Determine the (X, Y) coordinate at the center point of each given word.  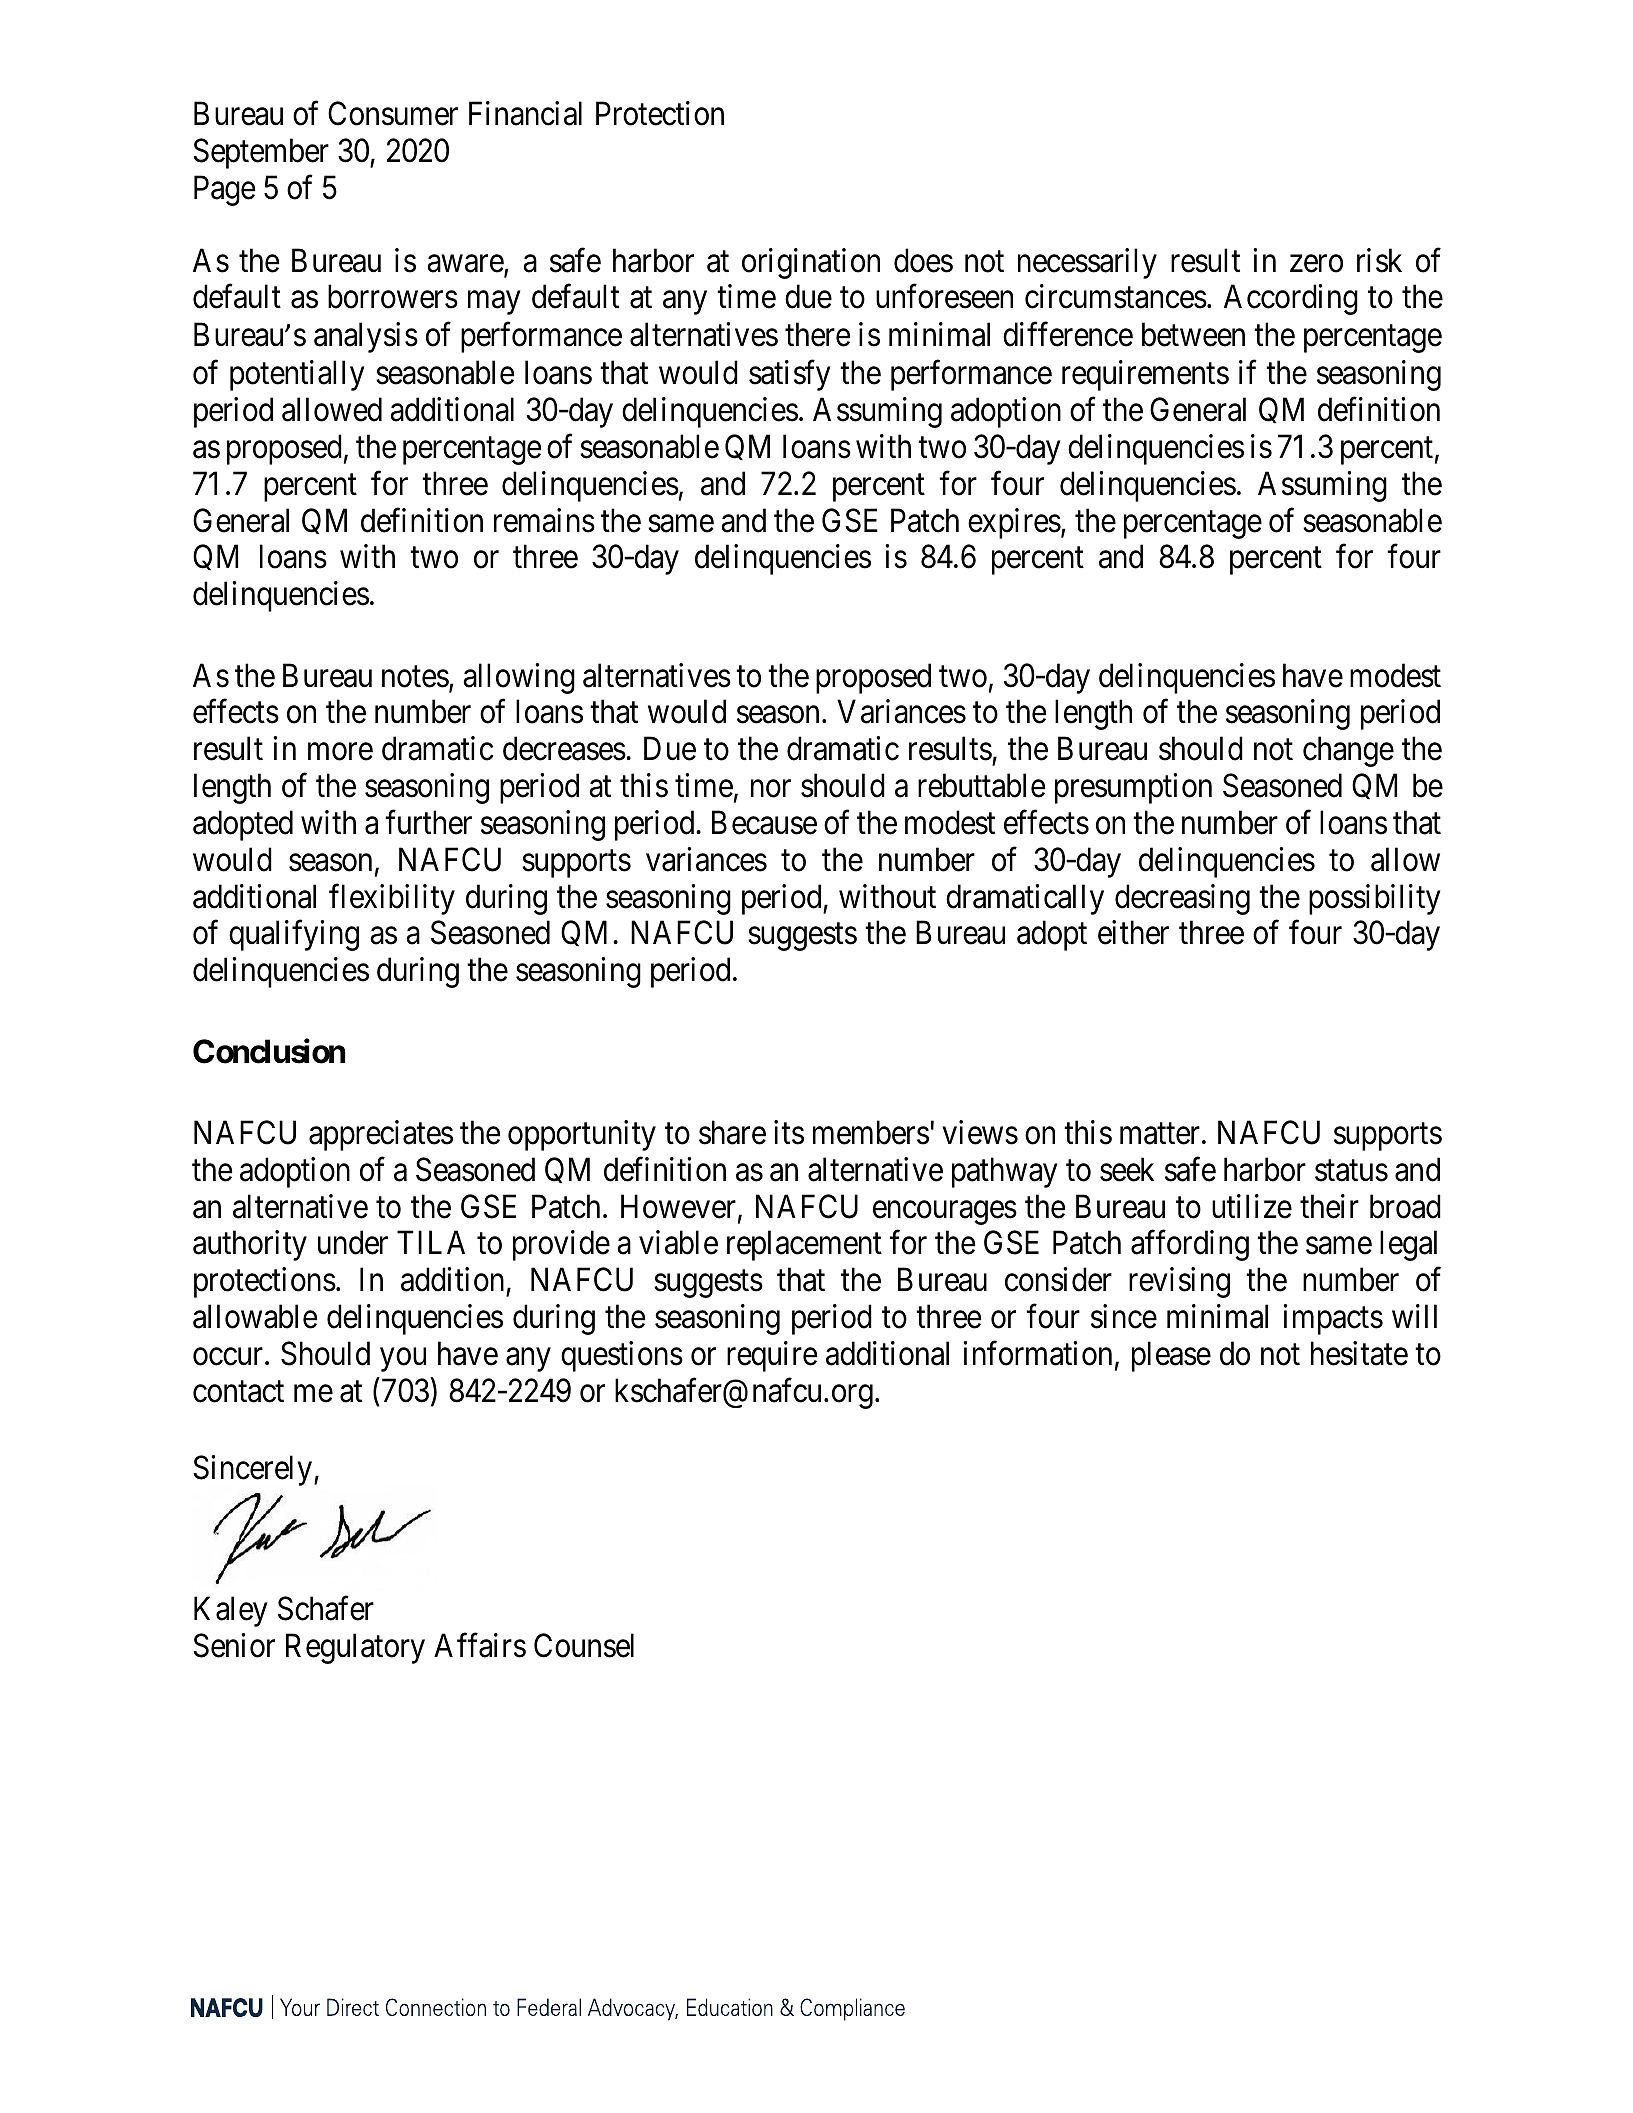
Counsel (584, 1645)
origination (811, 263)
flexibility (392, 899)
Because (764, 823)
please (1171, 1356)
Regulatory (355, 1648)
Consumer (393, 114)
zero (1316, 264)
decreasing (1182, 899)
